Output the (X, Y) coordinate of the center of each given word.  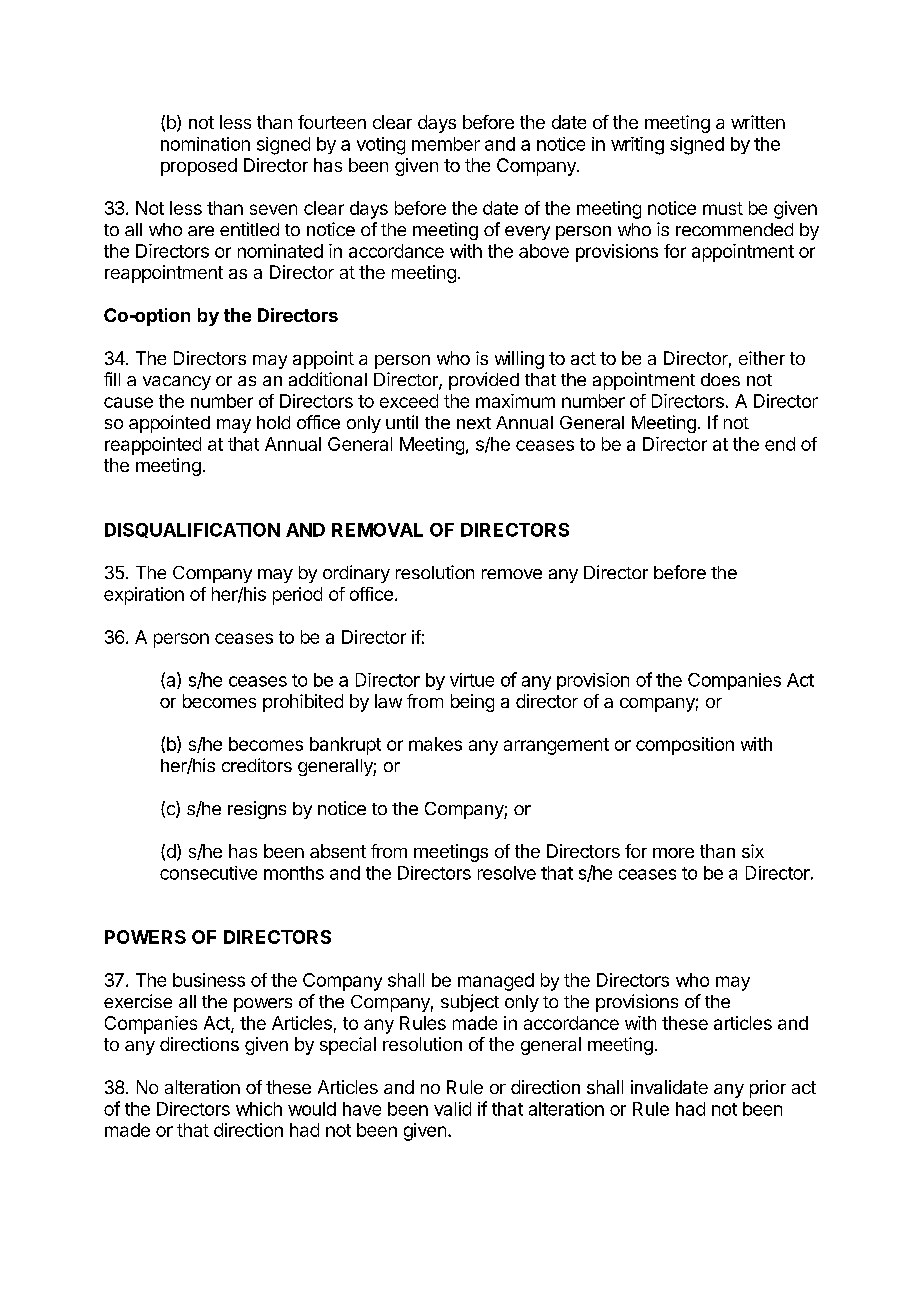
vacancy (177, 383)
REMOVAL (377, 530)
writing (637, 146)
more (673, 853)
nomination (205, 144)
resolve (507, 873)
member (446, 144)
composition (685, 746)
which (259, 1109)
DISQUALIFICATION (192, 530)
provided (484, 381)
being (472, 703)
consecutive (208, 873)
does (720, 379)
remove (512, 574)
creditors (257, 765)
